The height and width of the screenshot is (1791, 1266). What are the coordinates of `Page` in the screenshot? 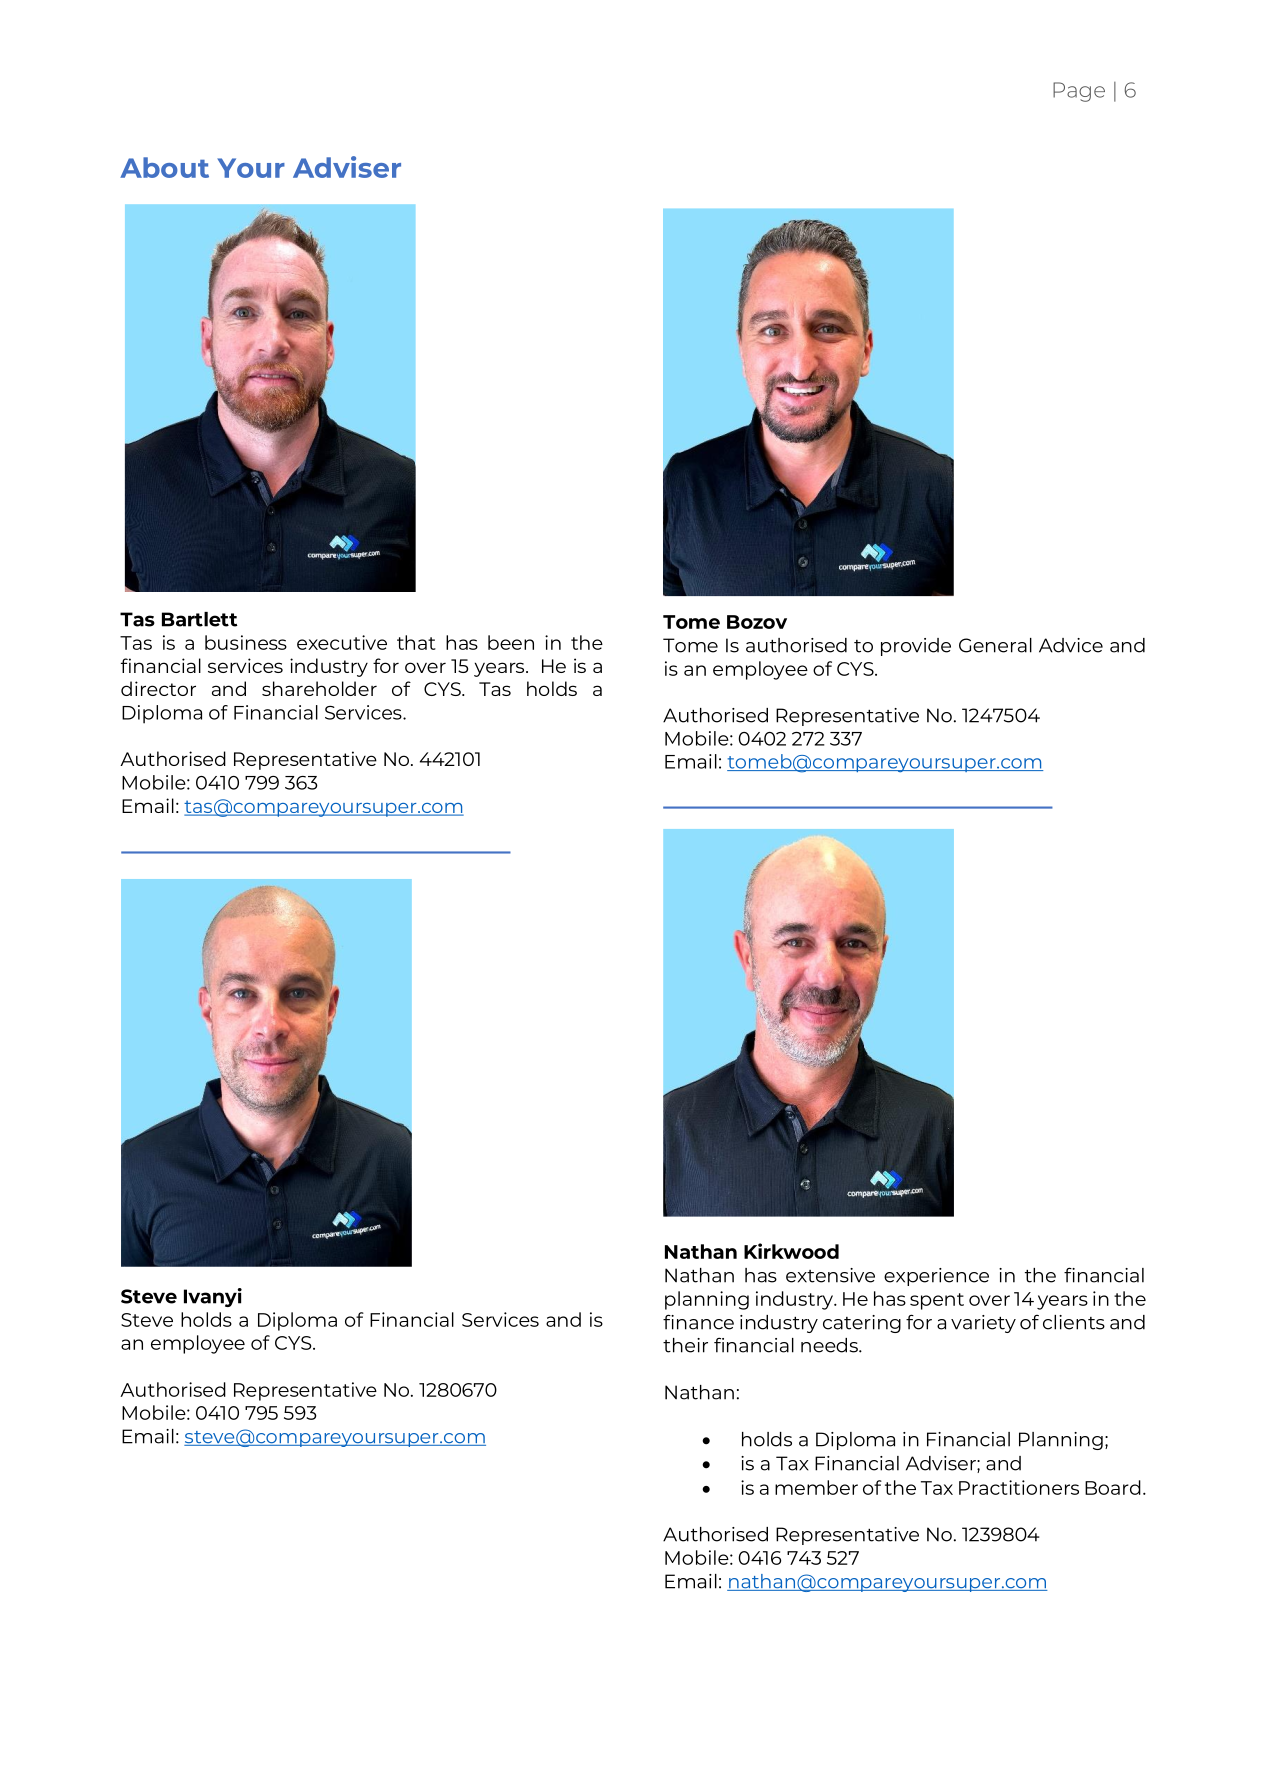 It's located at (1079, 92).
